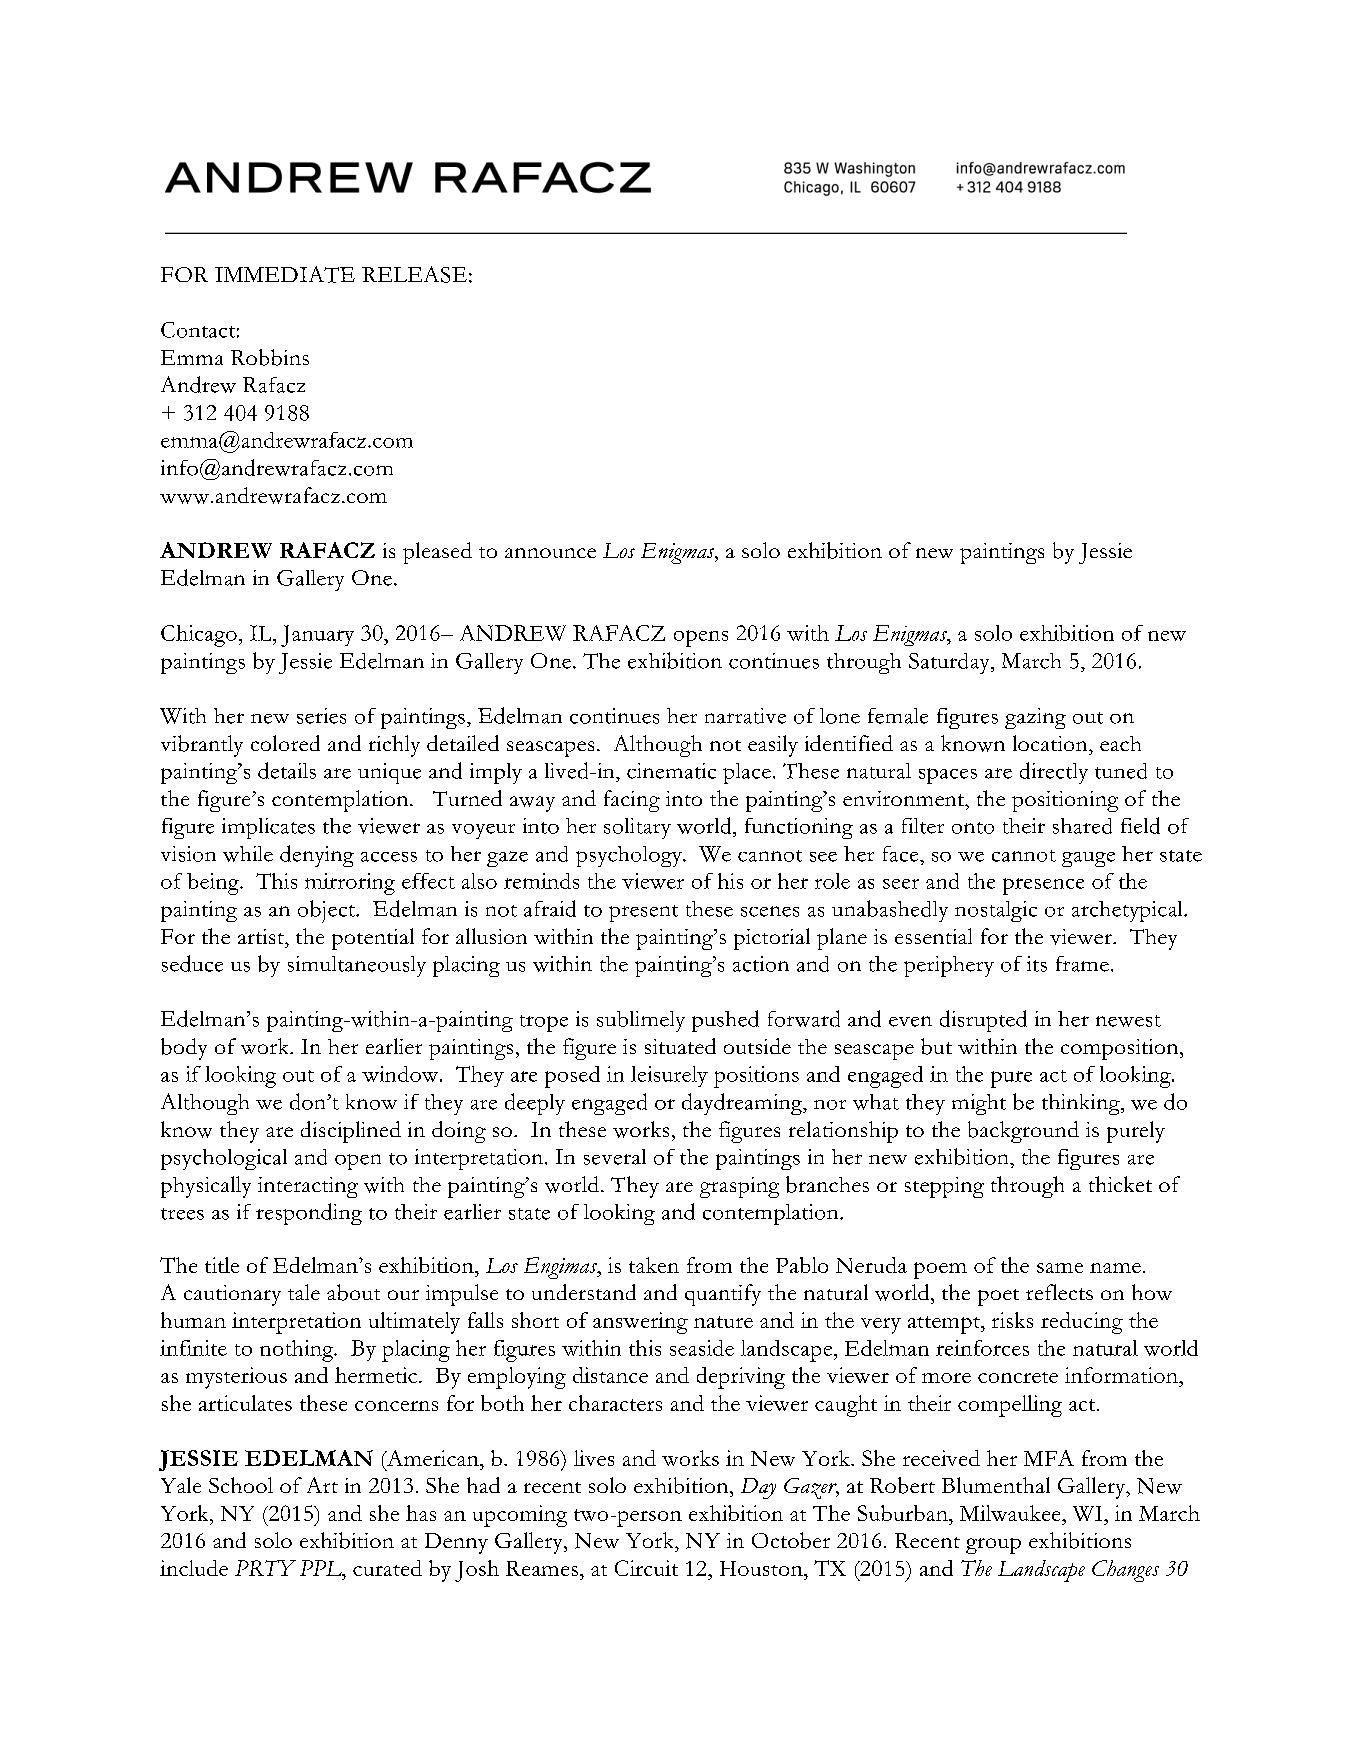 This screenshot has width=1363, height=1764. I want to click on Circuit, so click(646, 1568).
